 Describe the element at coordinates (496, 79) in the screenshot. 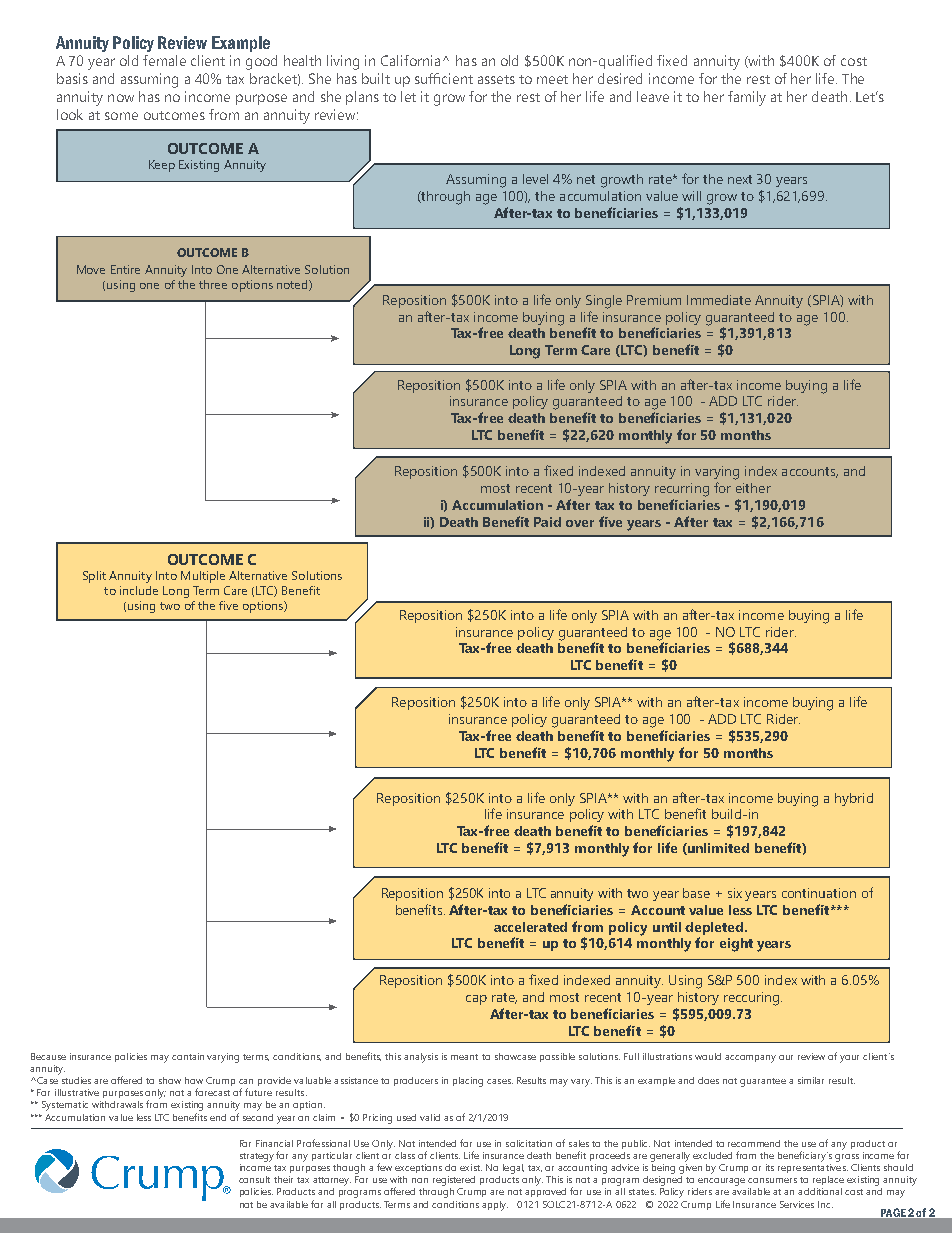

I see `assets` at that location.
